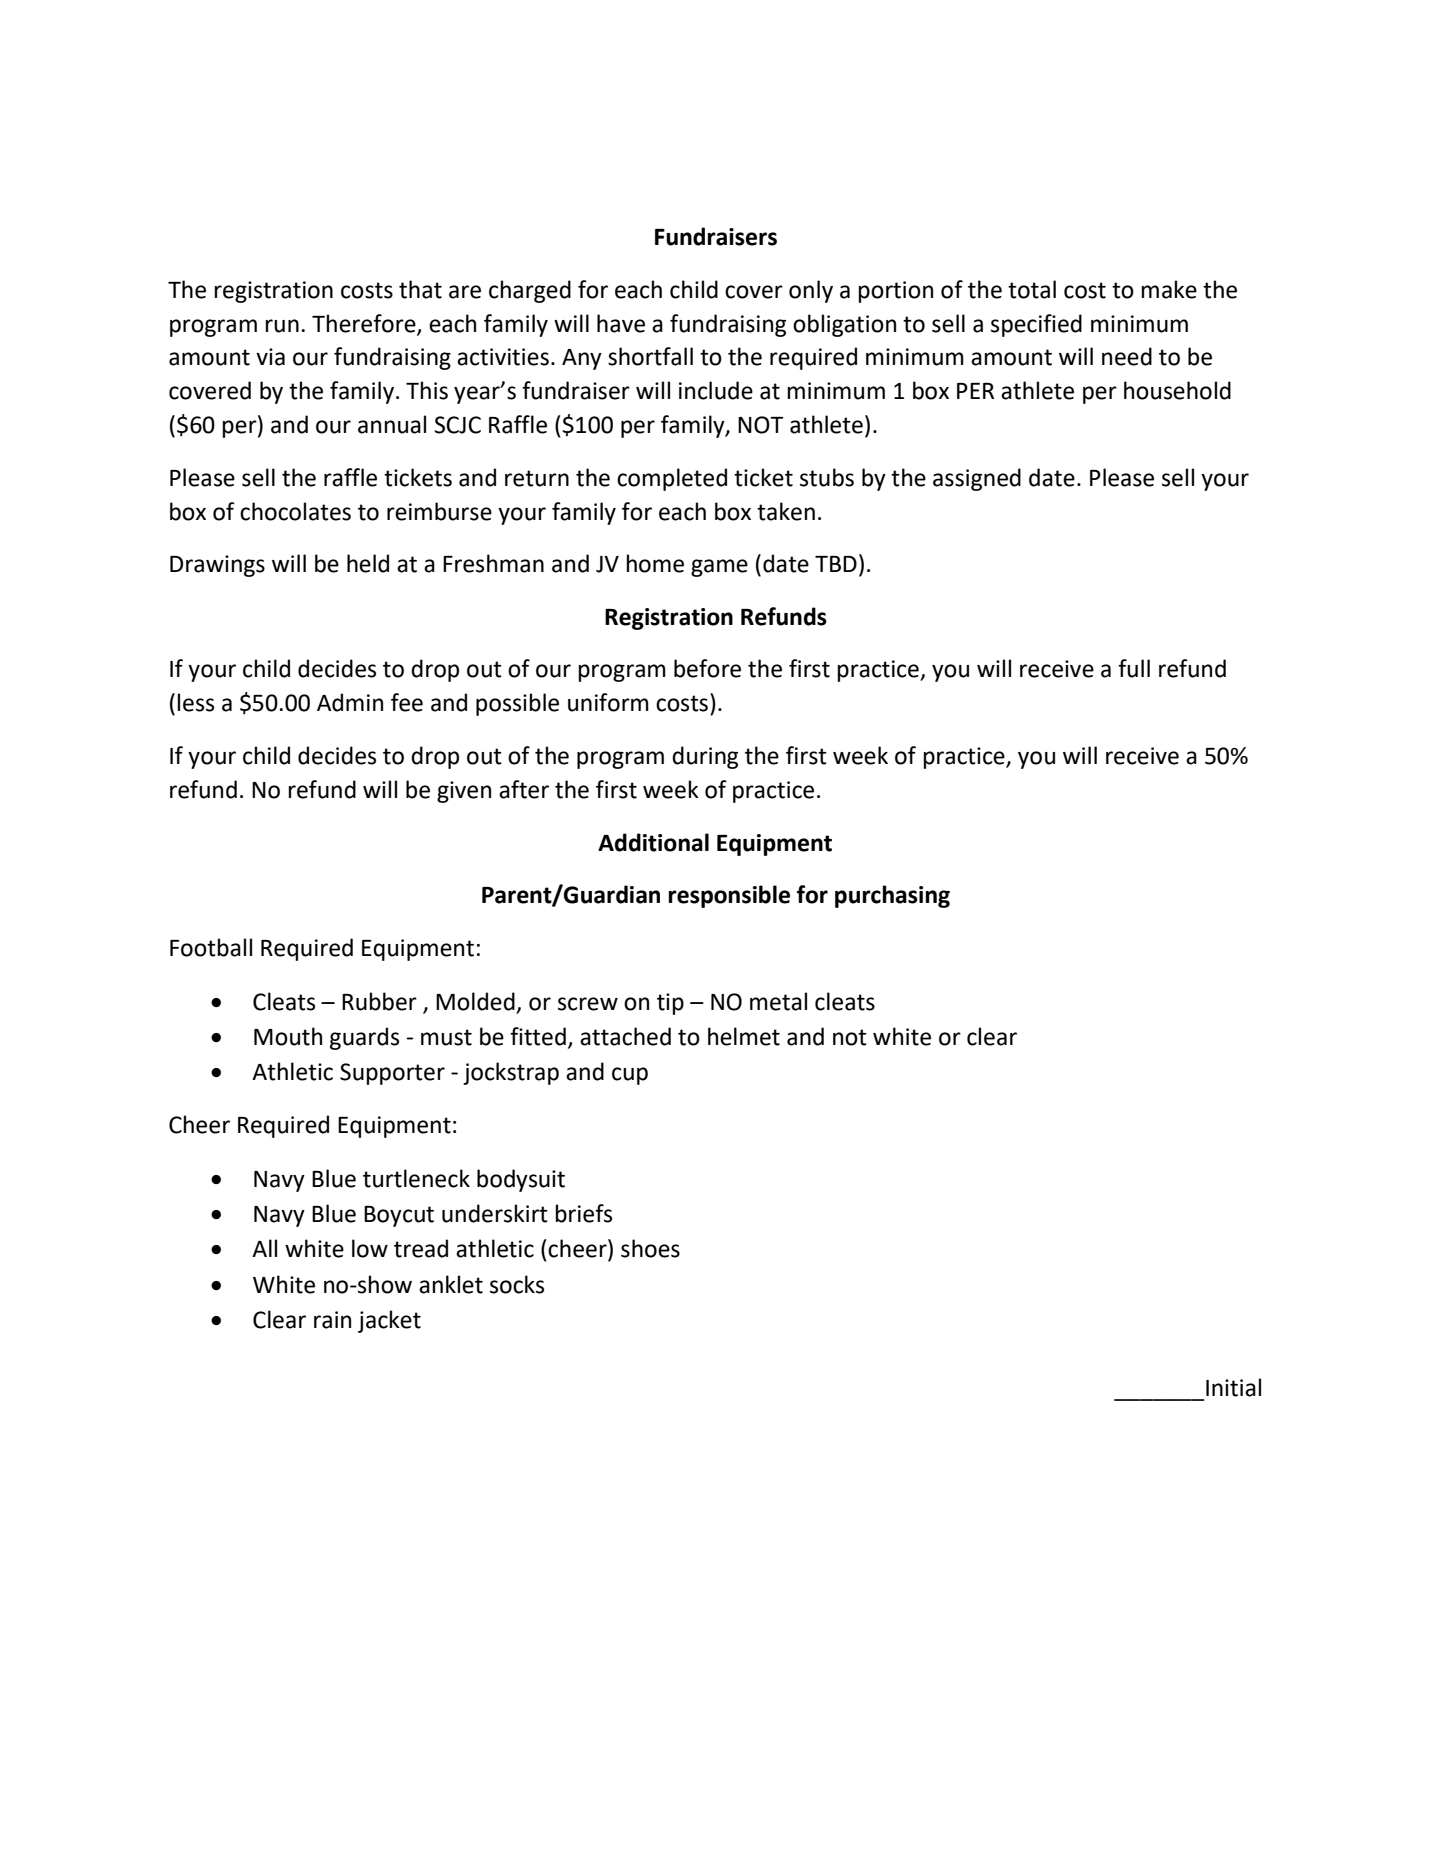 The width and height of the screenshot is (1431, 1852). Describe the element at coordinates (650, 1248) in the screenshot. I see `shoes` at that location.
